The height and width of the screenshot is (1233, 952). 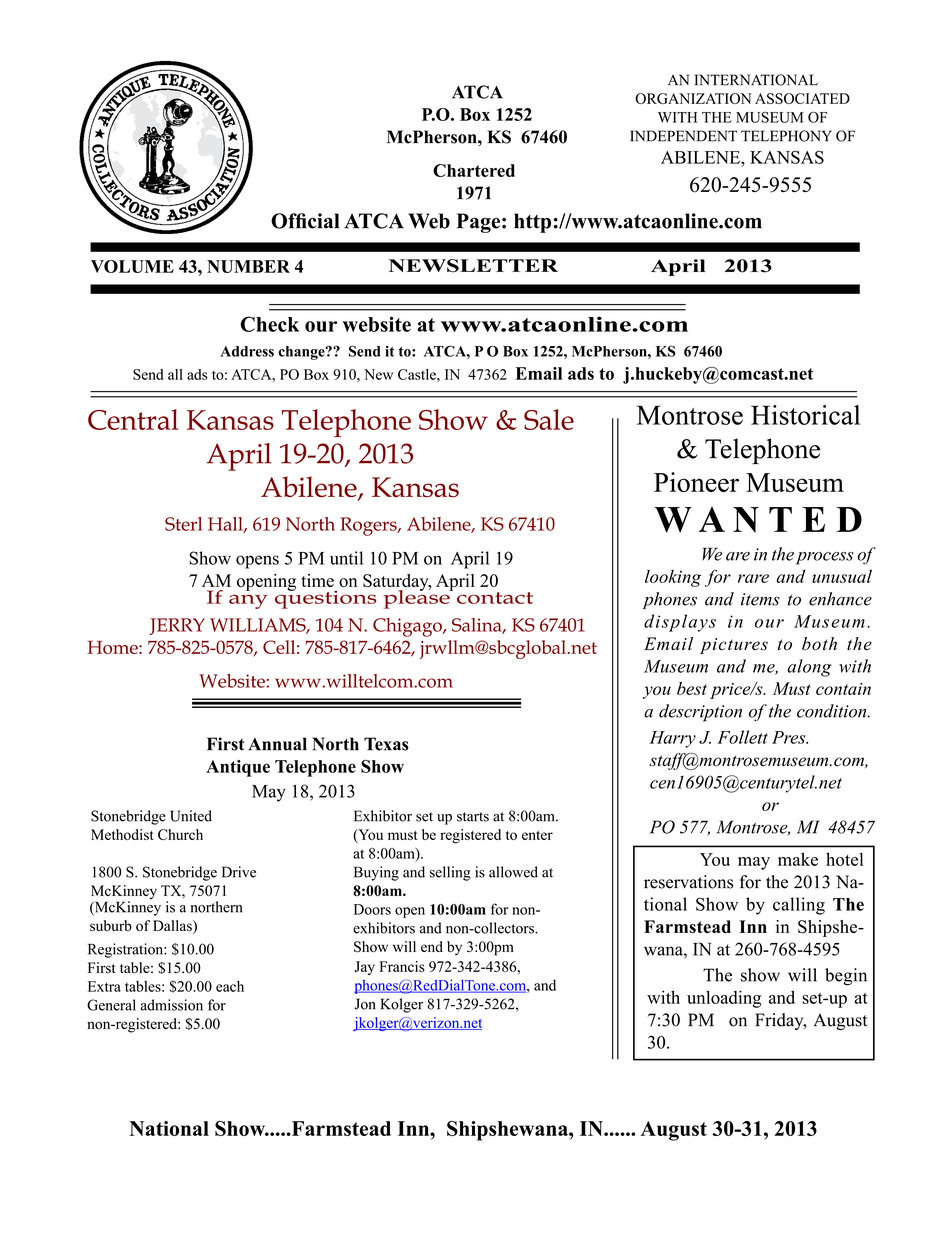 I want to click on Chartered, so click(x=474, y=170).
